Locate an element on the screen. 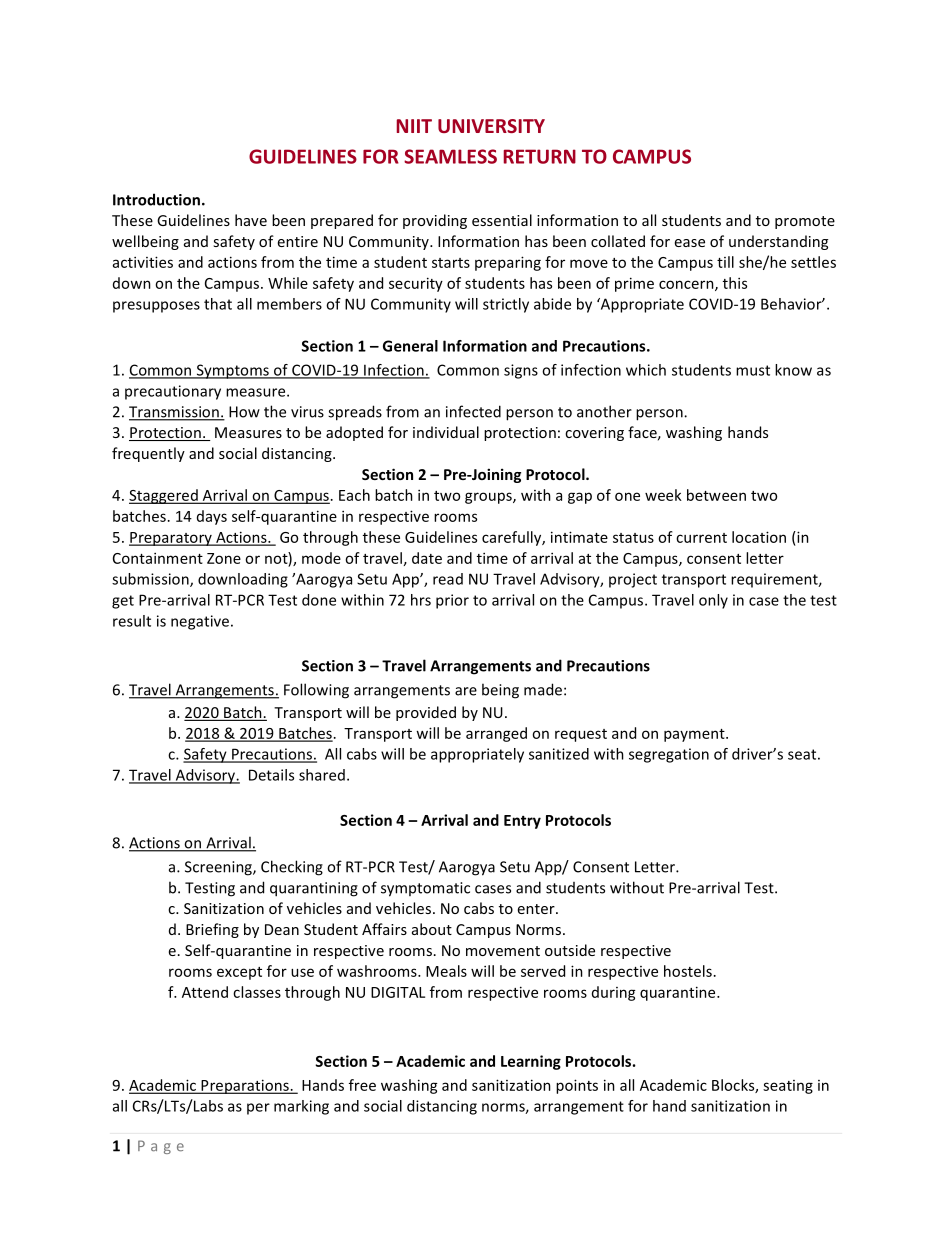 The width and height of the screenshot is (952, 1233). Learning is located at coordinates (531, 1062).
